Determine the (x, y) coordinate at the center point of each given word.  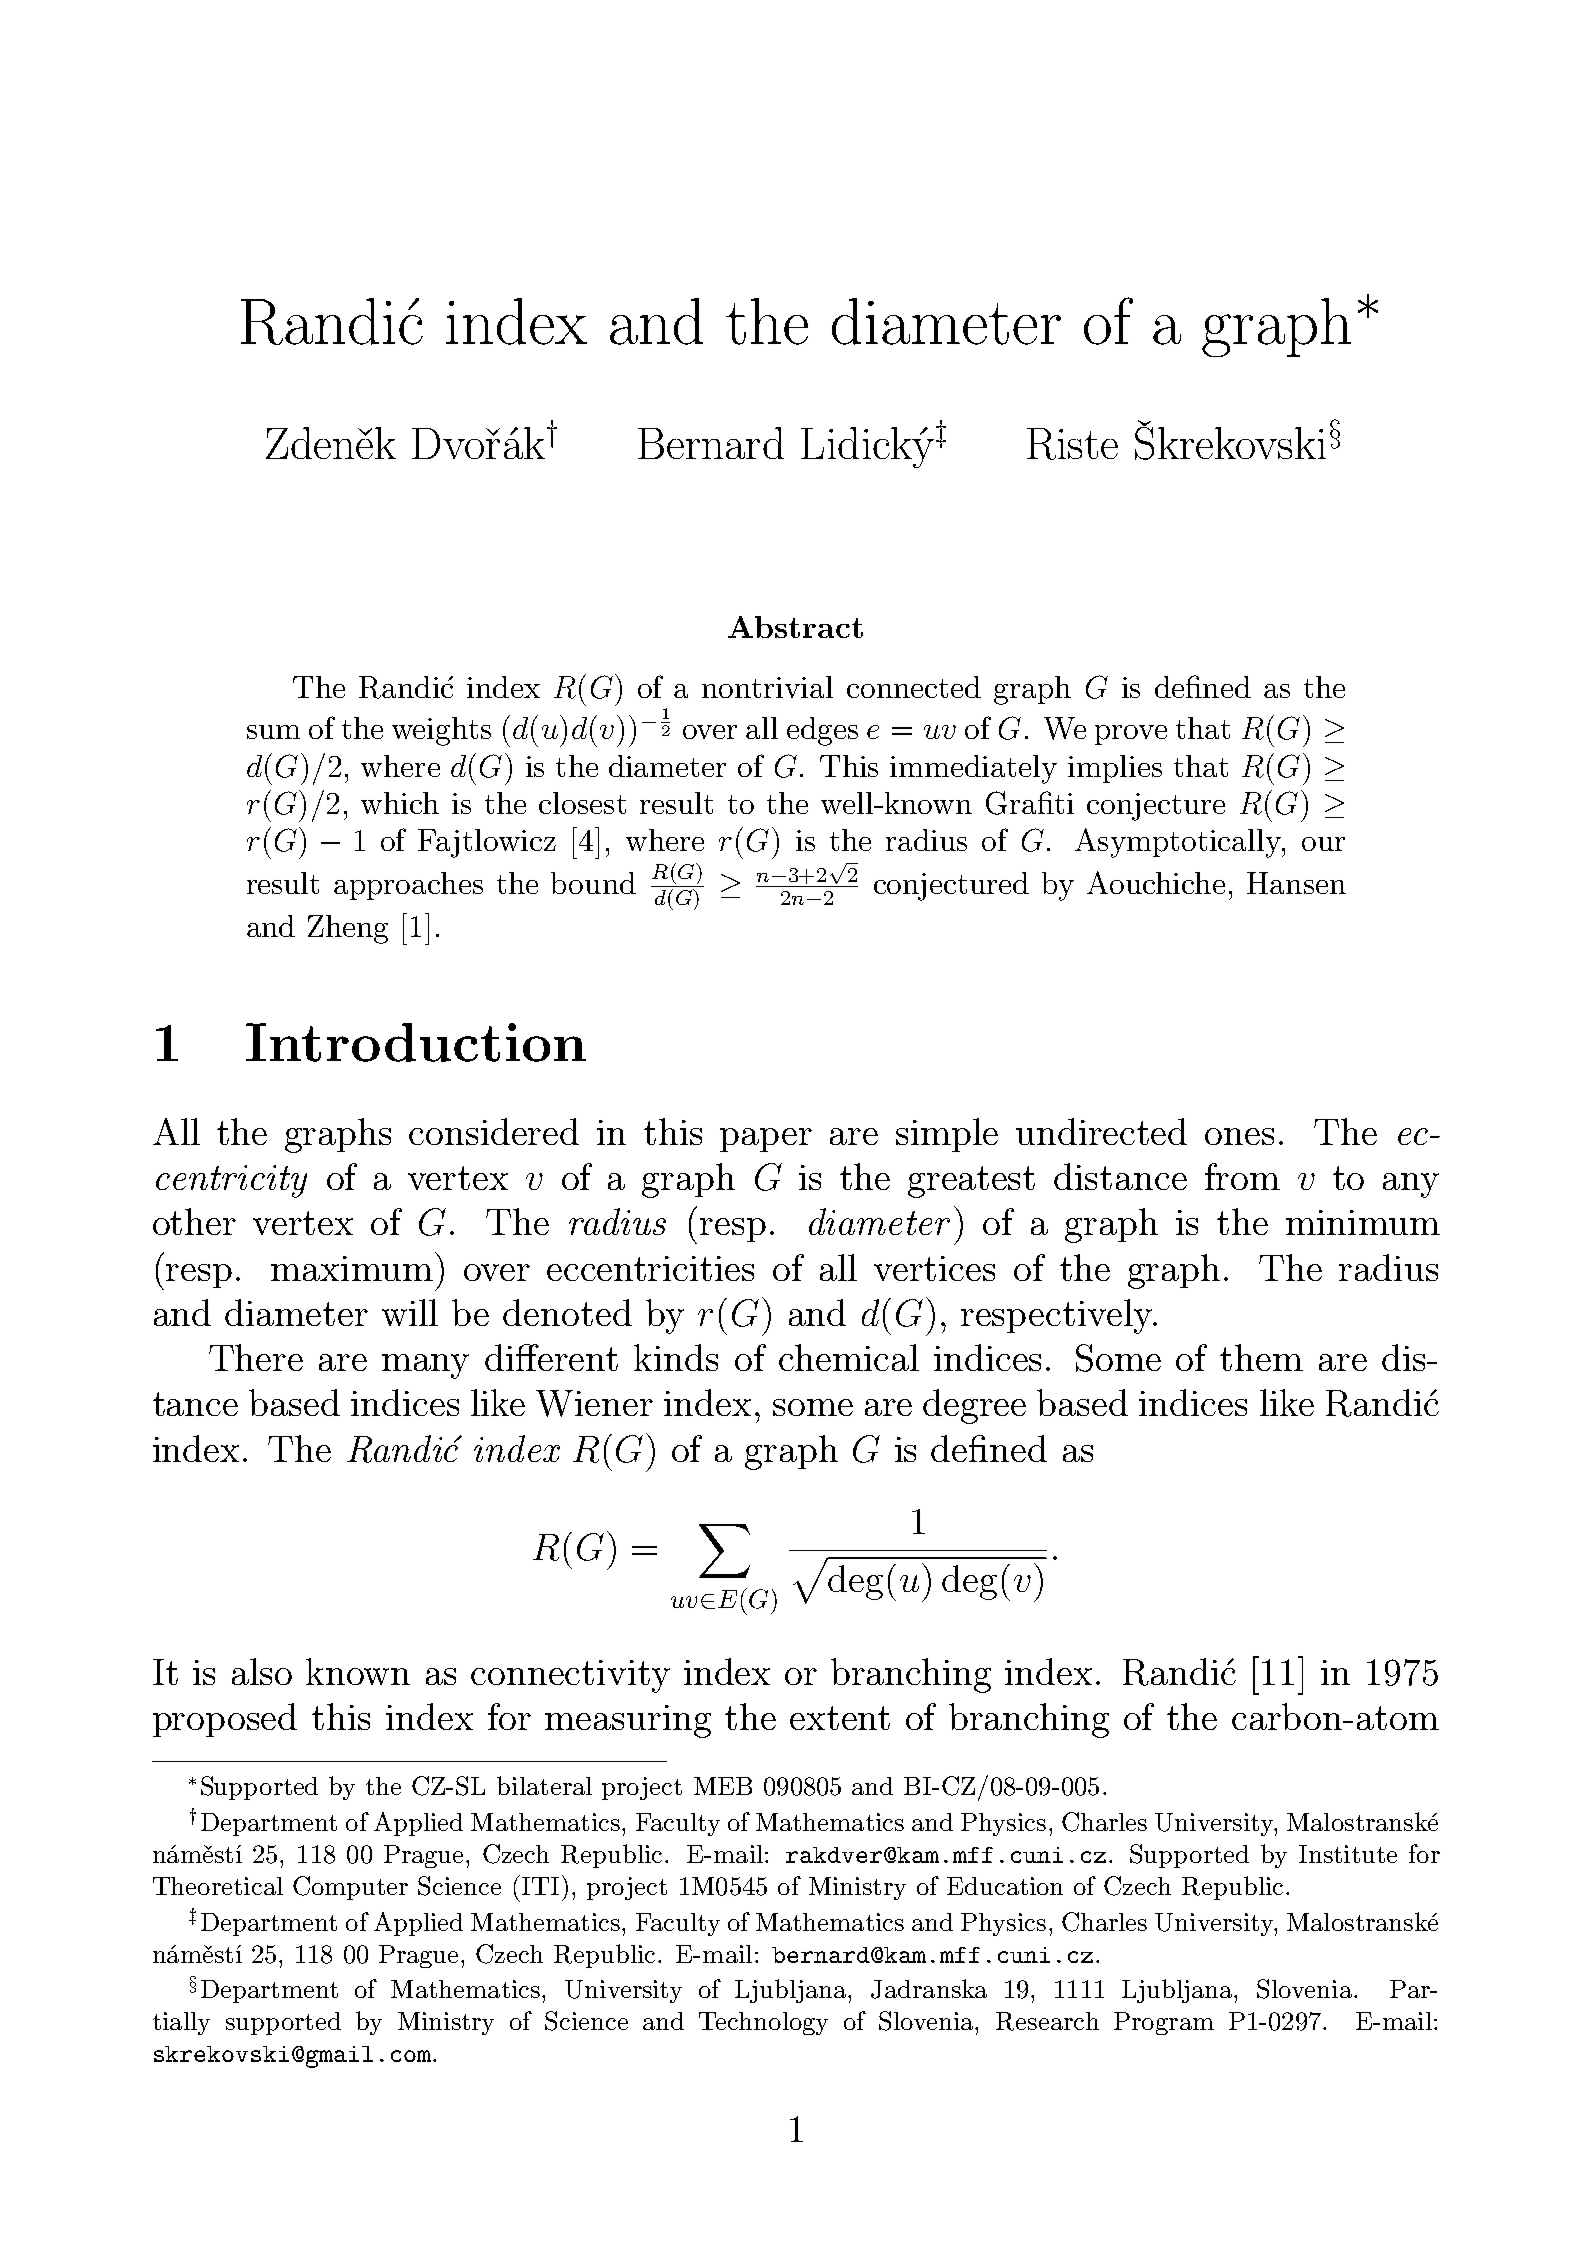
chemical (849, 1357)
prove (1131, 735)
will (410, 1312)
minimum (1363, 1222)
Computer (350, 1888)
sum (273, 732)
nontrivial (767, 687)
